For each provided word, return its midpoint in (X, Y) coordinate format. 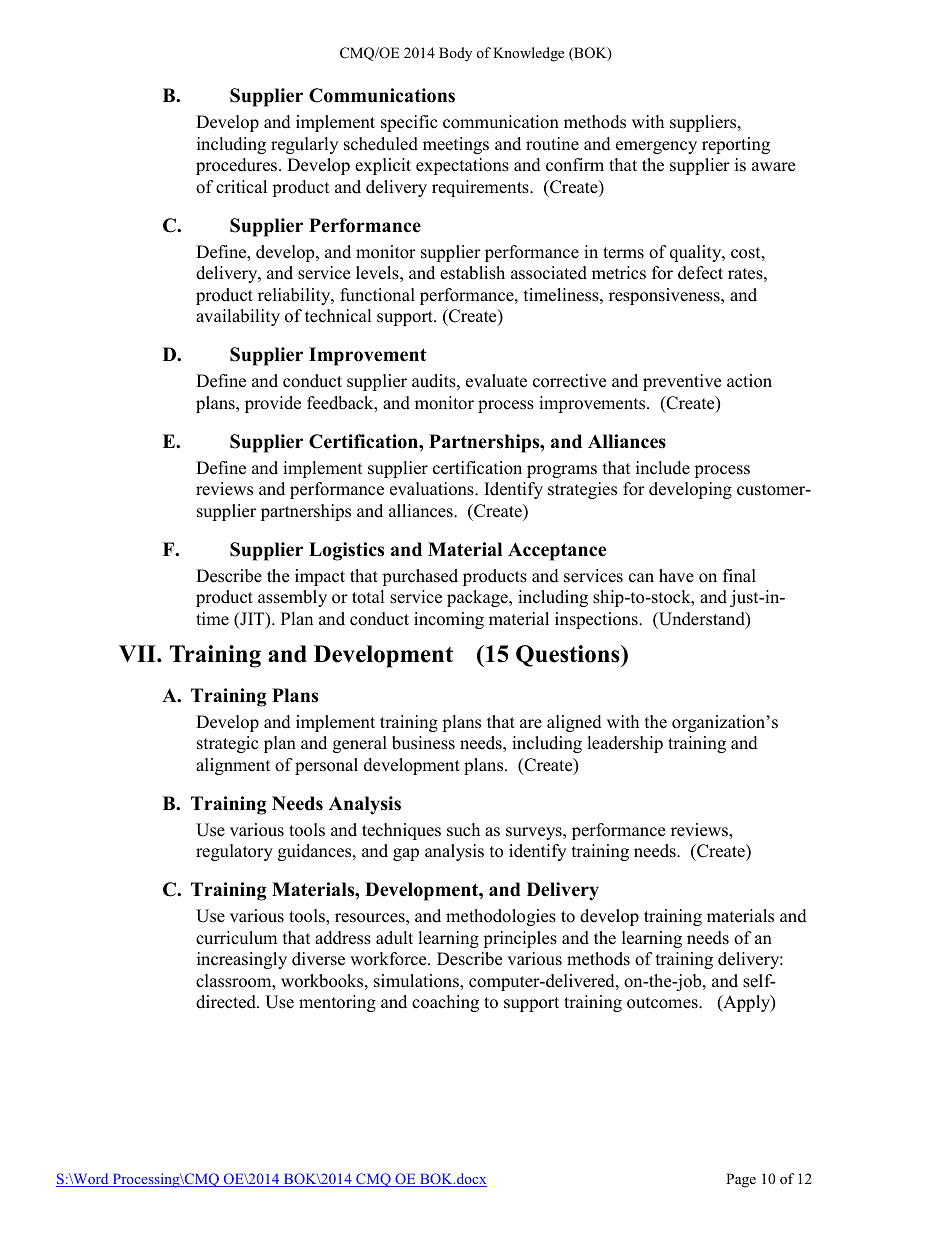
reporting (736, 145)
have (676, 576)
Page (741, 1180)
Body (455, 54)
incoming (449, 620)
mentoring (337, 1003)
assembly (292, 598)
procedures (238, 166)
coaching (445, 1003)
